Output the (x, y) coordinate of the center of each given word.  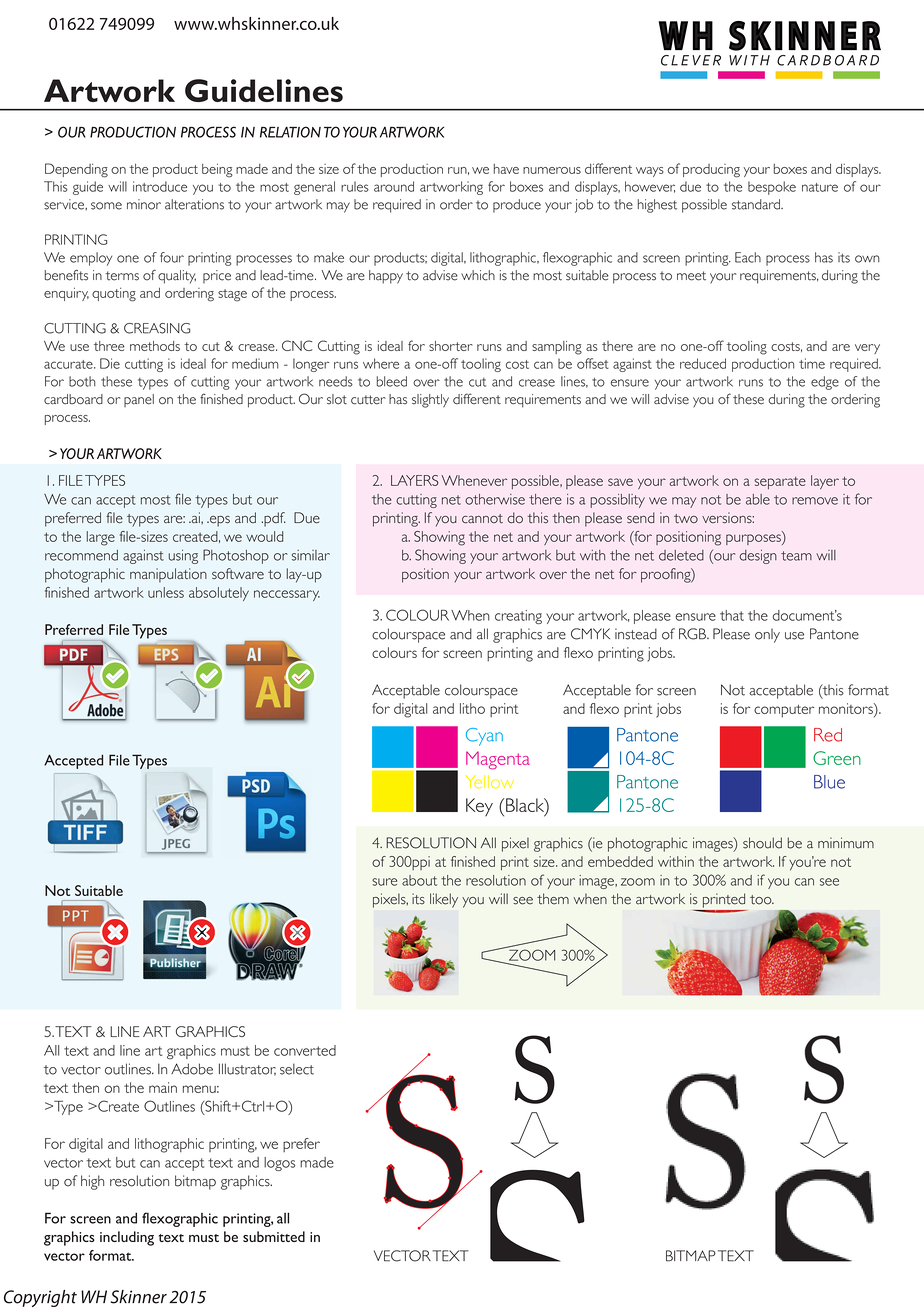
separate (780, 483)
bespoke (772, 188)
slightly (430, 401)
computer (784, 711)
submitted (274, 1236)
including (127, 1238)
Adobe (192, 1069)
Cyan (484, 737)
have (506, 169)
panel (139, 400)
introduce (160, 186)
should (762, 843)
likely (444, 900)
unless (166, 592)
